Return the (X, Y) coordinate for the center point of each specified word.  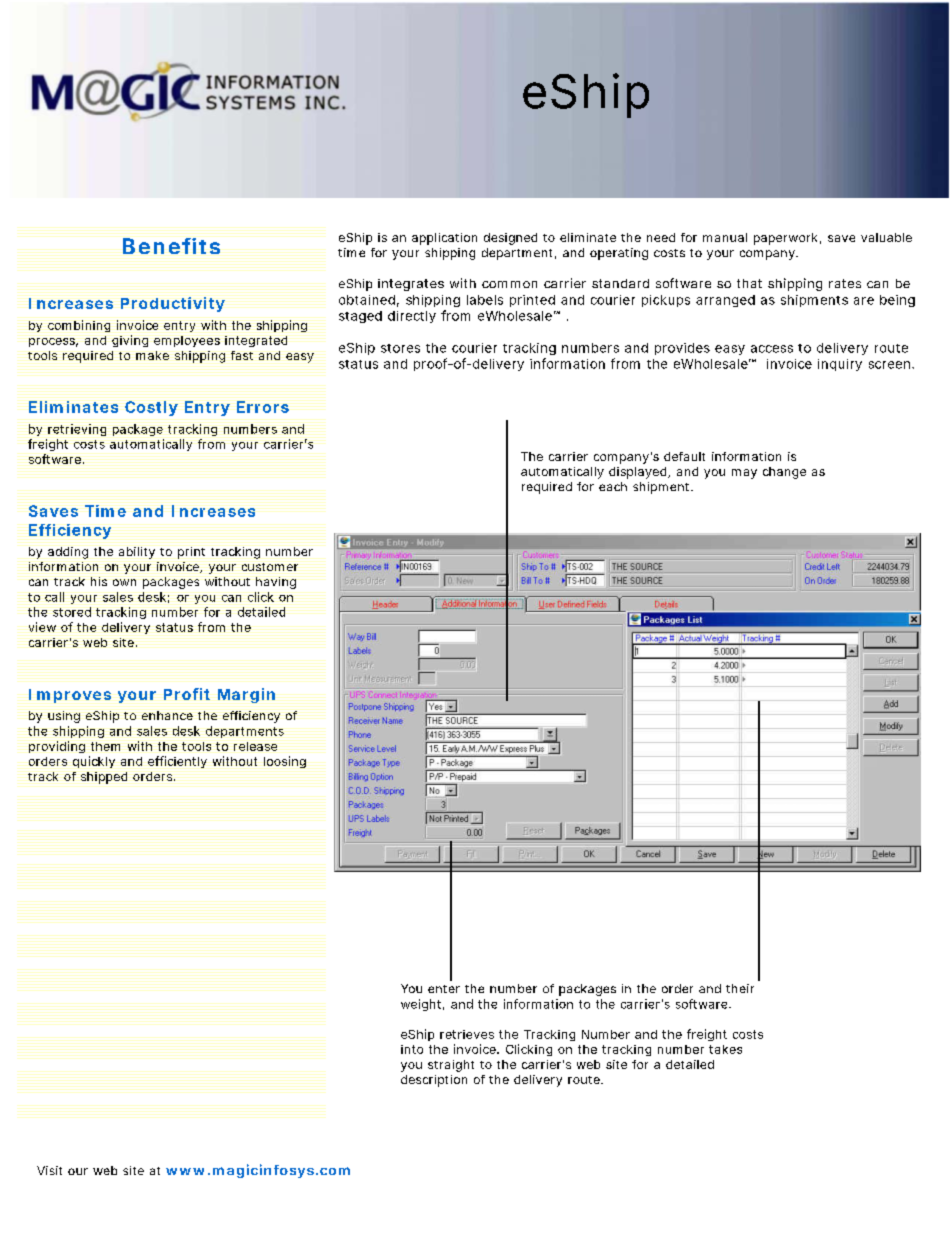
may (744, 474)
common (509, 284)
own (124, 582)
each (613, 486)
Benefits (171, 246)
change (784, 473)
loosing (285, 762)
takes (725, 1049)
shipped (104, 778)
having (276, 583)
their (740, 988)
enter (444, 989)
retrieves (467, 1034)
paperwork (785, 239)
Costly (151, 408)
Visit (49, 1170)
